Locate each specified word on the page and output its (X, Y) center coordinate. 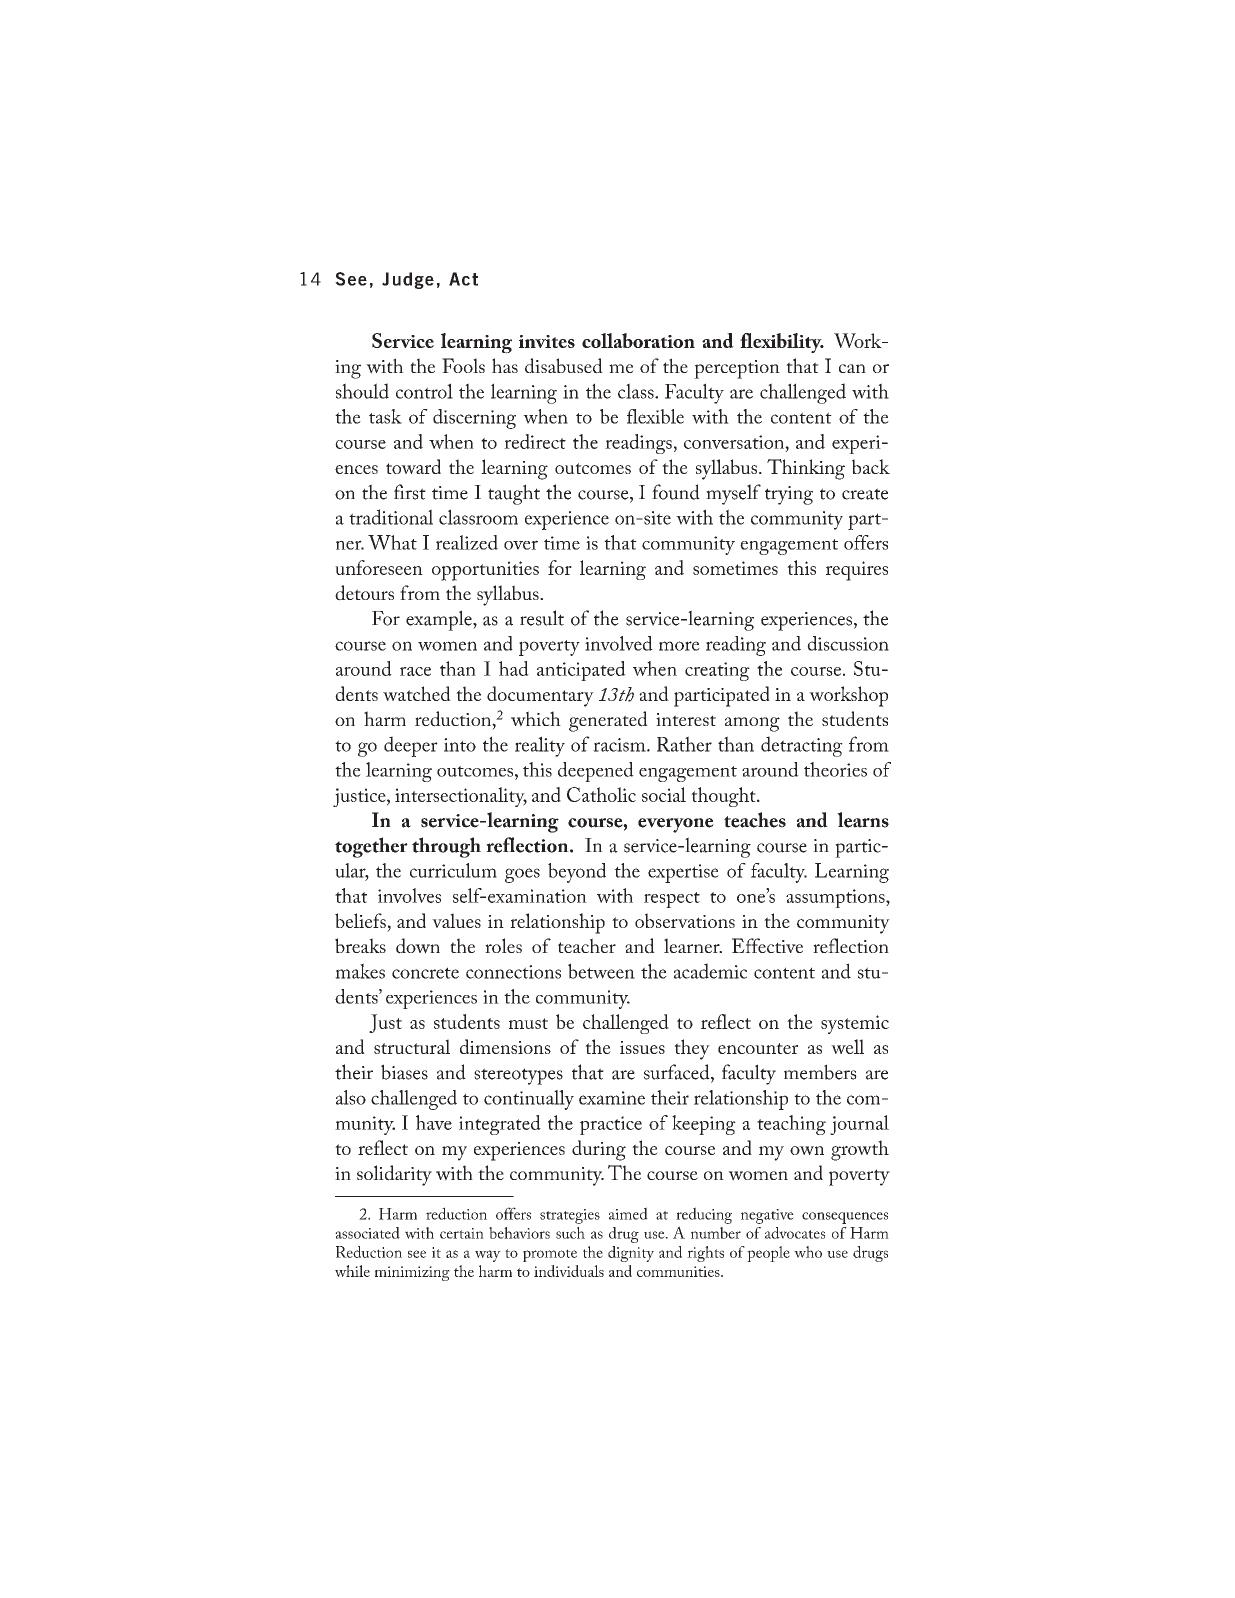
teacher (587, 945)
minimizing (412, 1273)
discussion (848, 643)
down (418, 946)
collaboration (638, 340)
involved (619, 643)
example (440, 620)
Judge (408, 280)
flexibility (782, 343)
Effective (767, 945)
